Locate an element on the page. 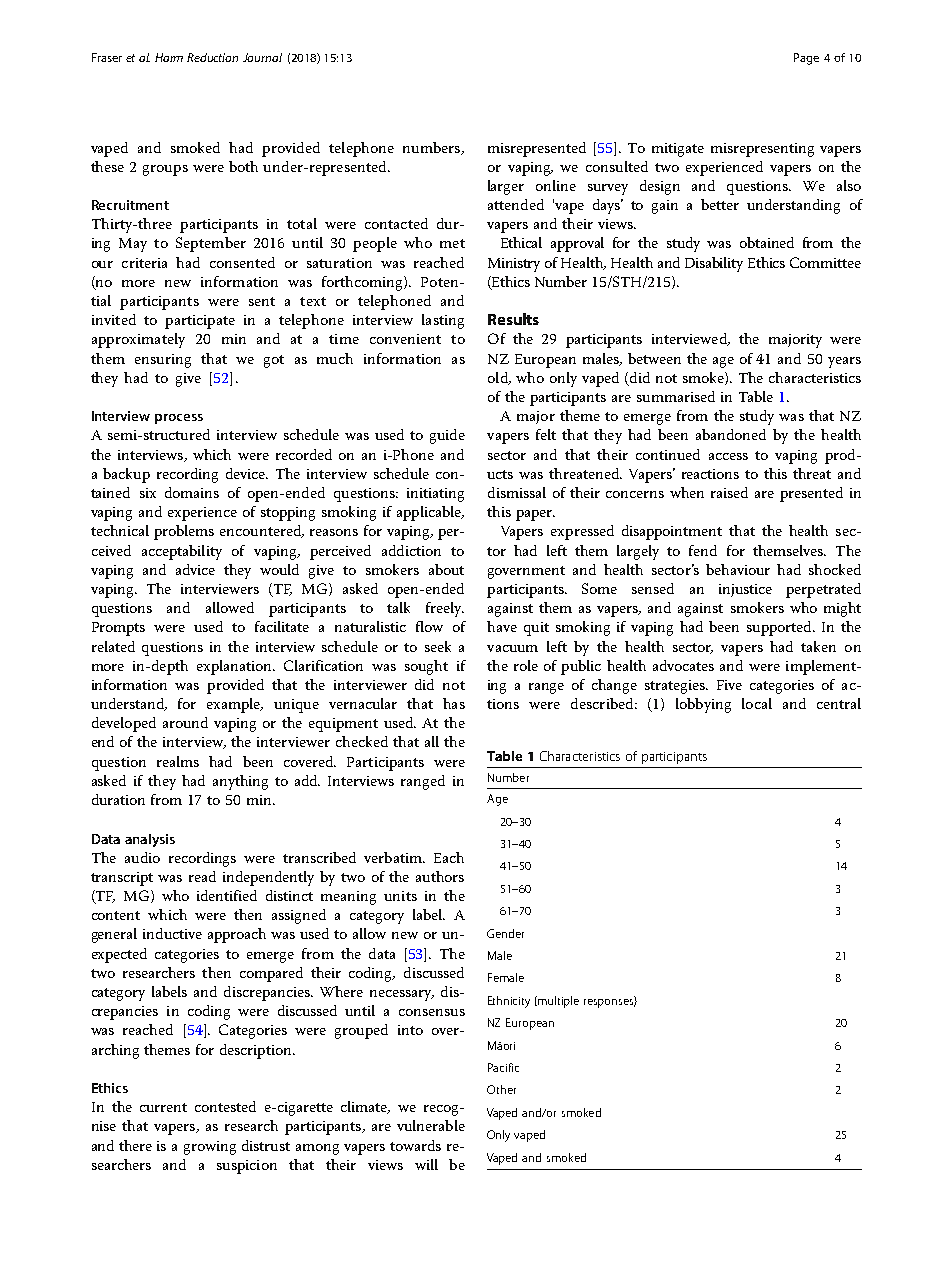 This page has width=952, height=1265. process is located at coordinates (179, 419).
